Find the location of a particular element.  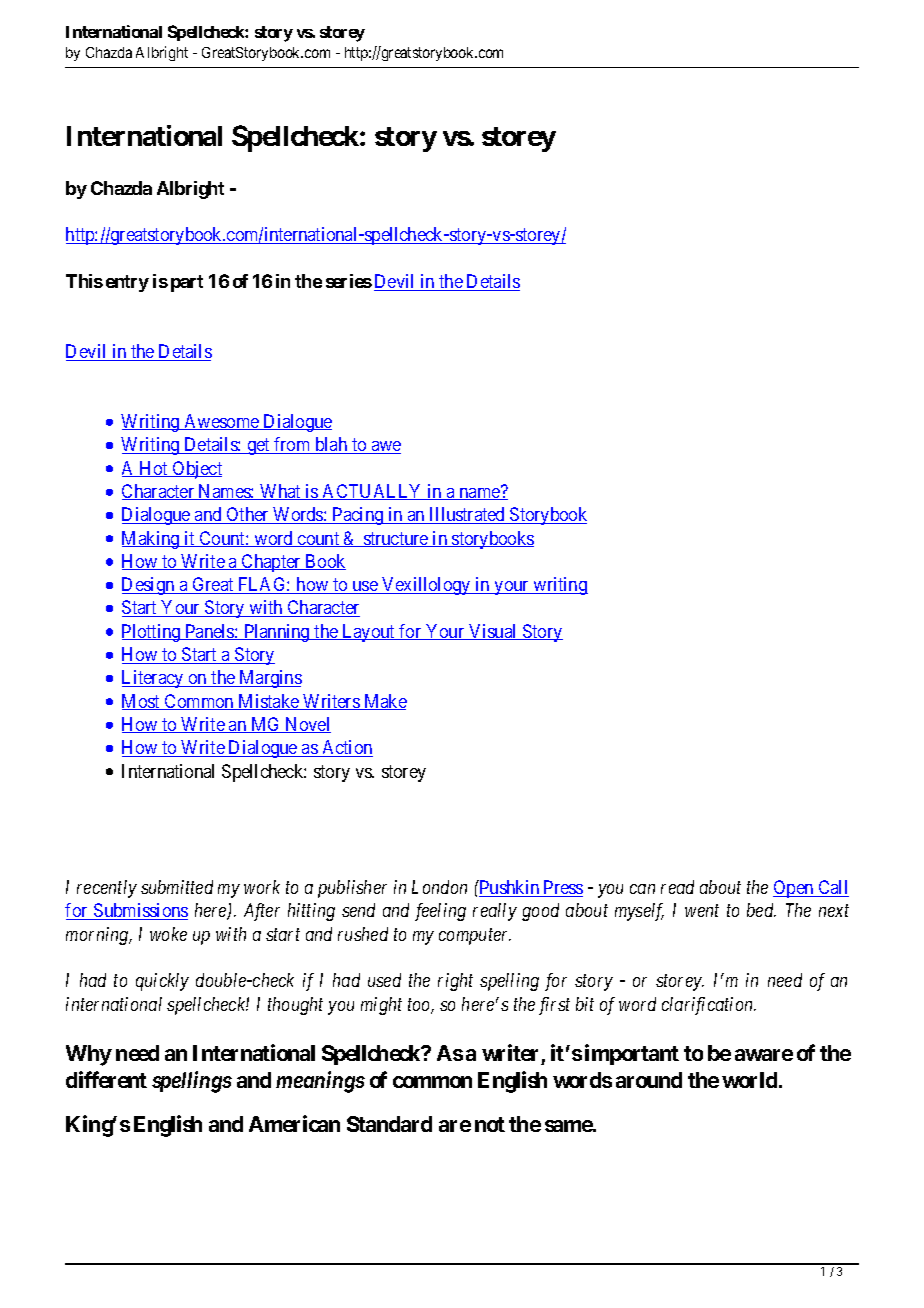

series is located at coordinates (349, 281).
